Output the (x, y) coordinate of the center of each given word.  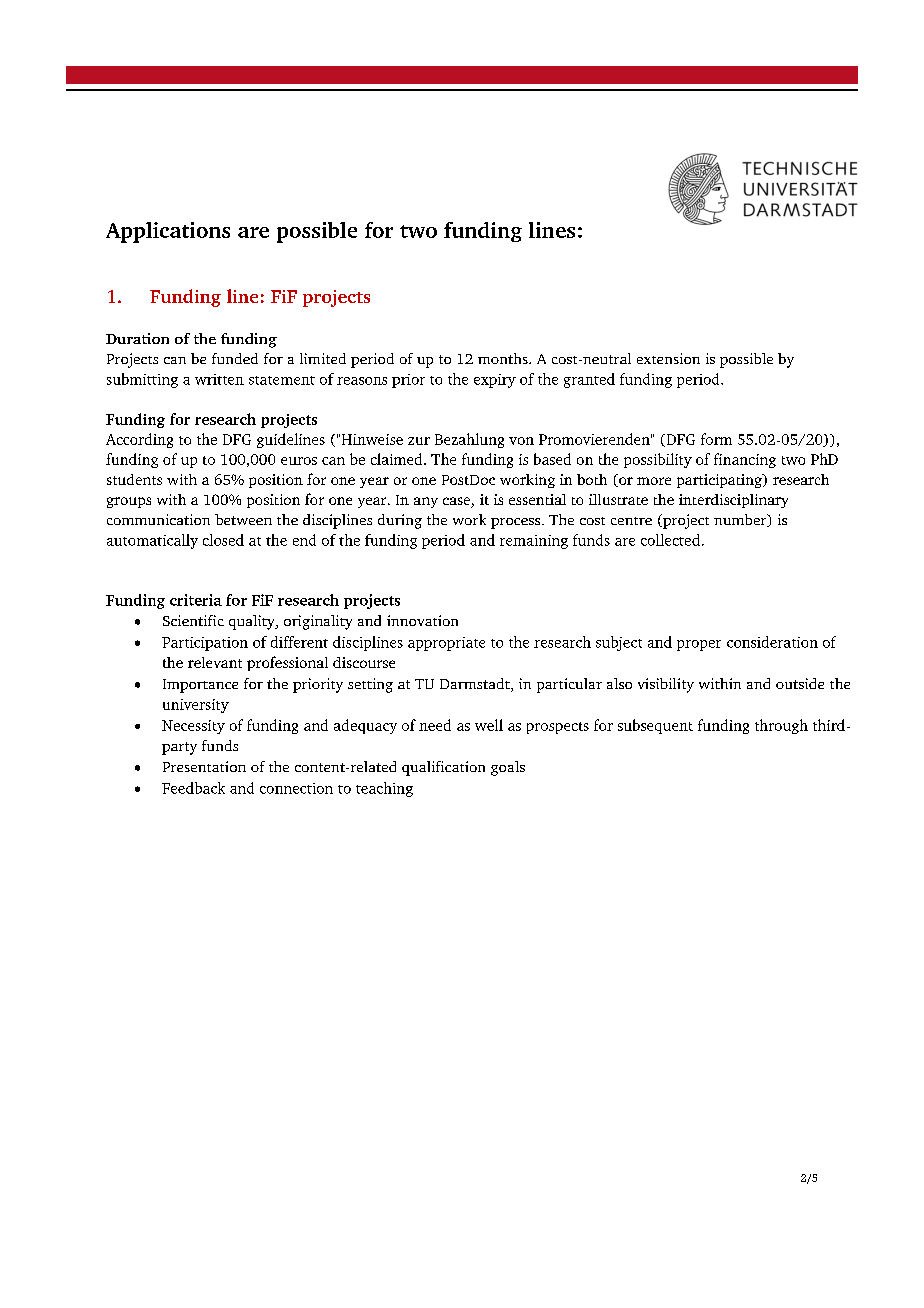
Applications (168, 232)
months (504, 358)
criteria (196, 600)
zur (419, 441)
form (716, 439)
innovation (422, 620)
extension (668, 358)
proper (699, 645)
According (139, 440)
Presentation (204, 766)
